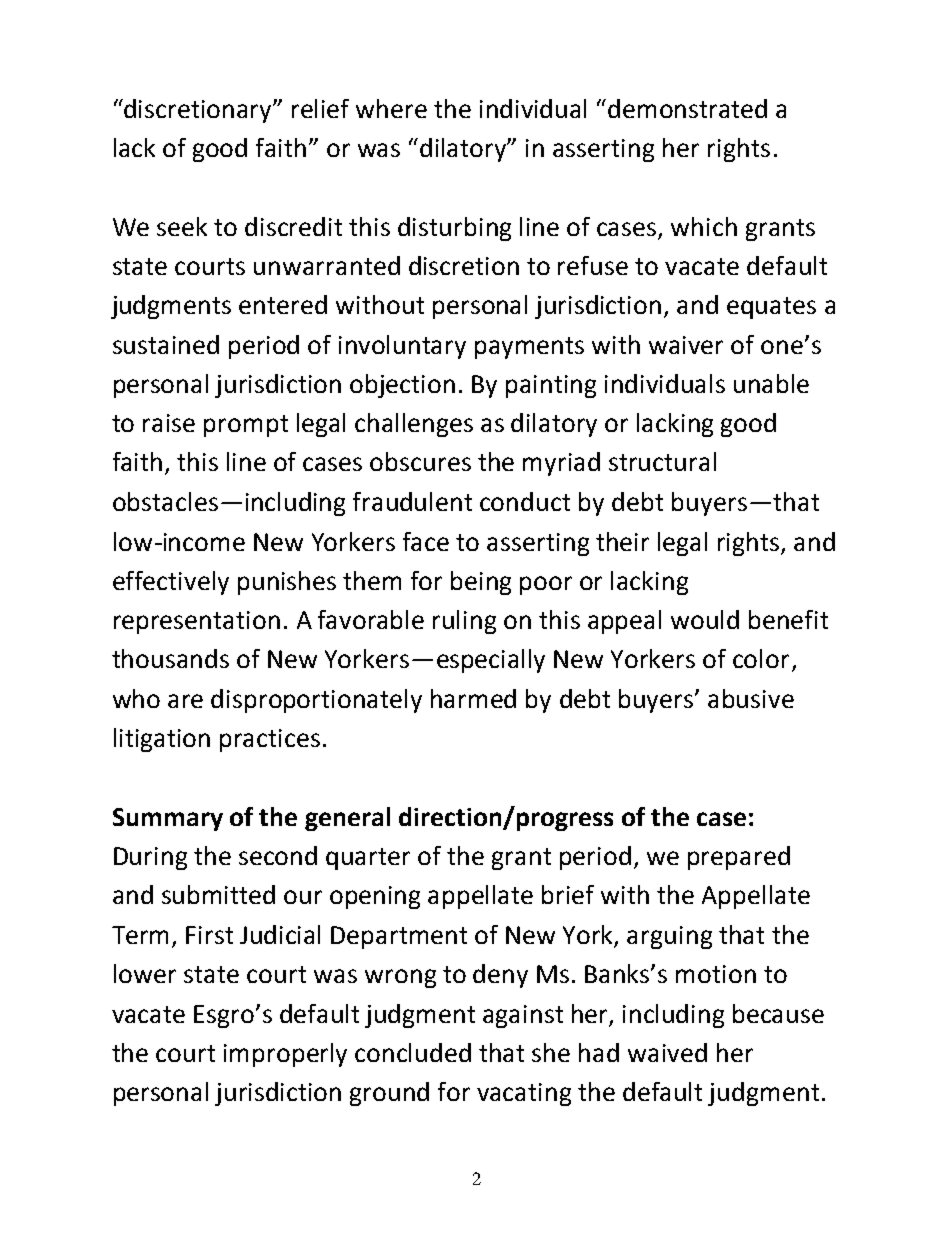 This screenshot has width=952, height=1233. Describe the element at coordinates (168, 819) in the screenshot. I see `Summary` at that location.
